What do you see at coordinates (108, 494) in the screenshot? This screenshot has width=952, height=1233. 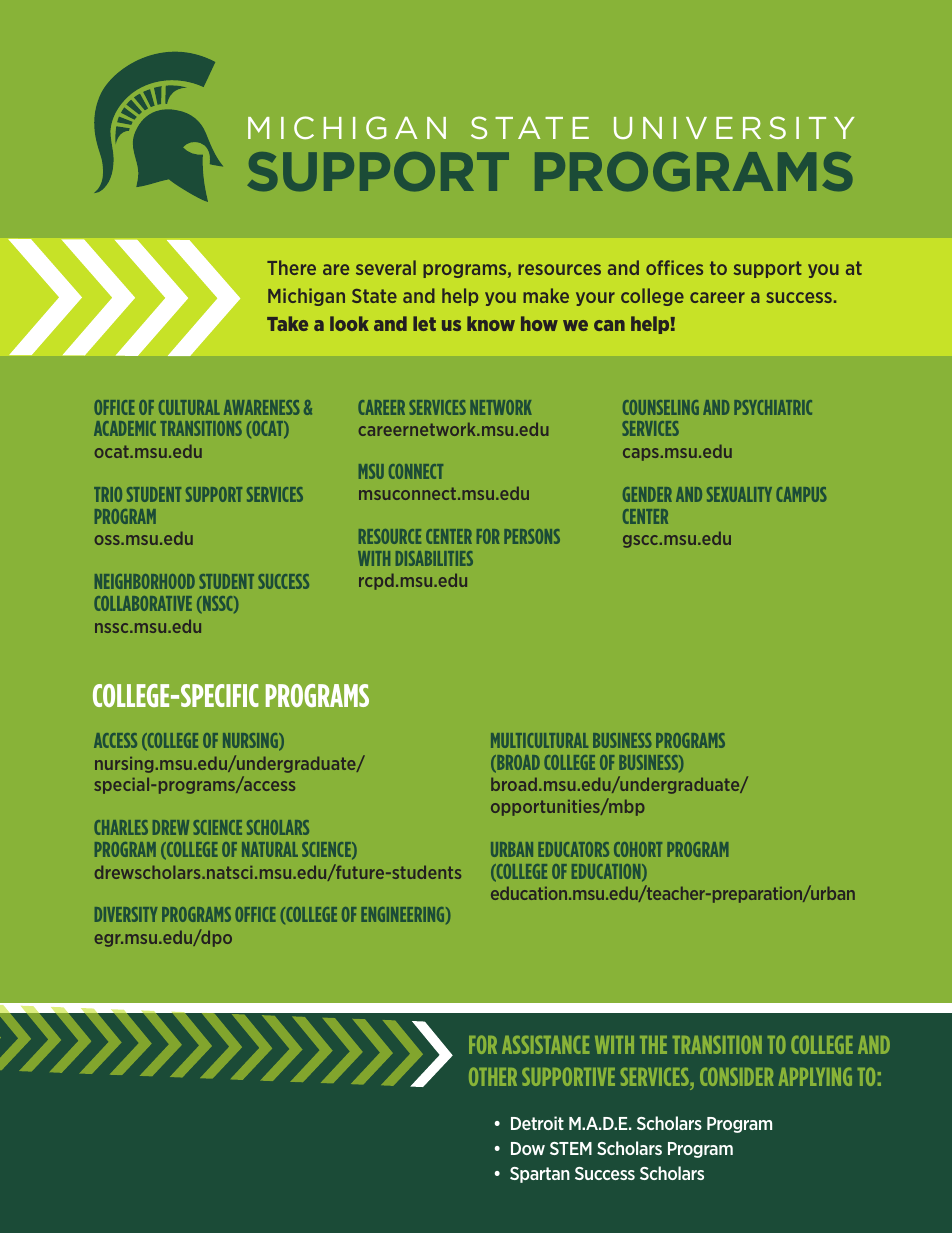 I see `TRIO` at bounding box center [108, 494].
